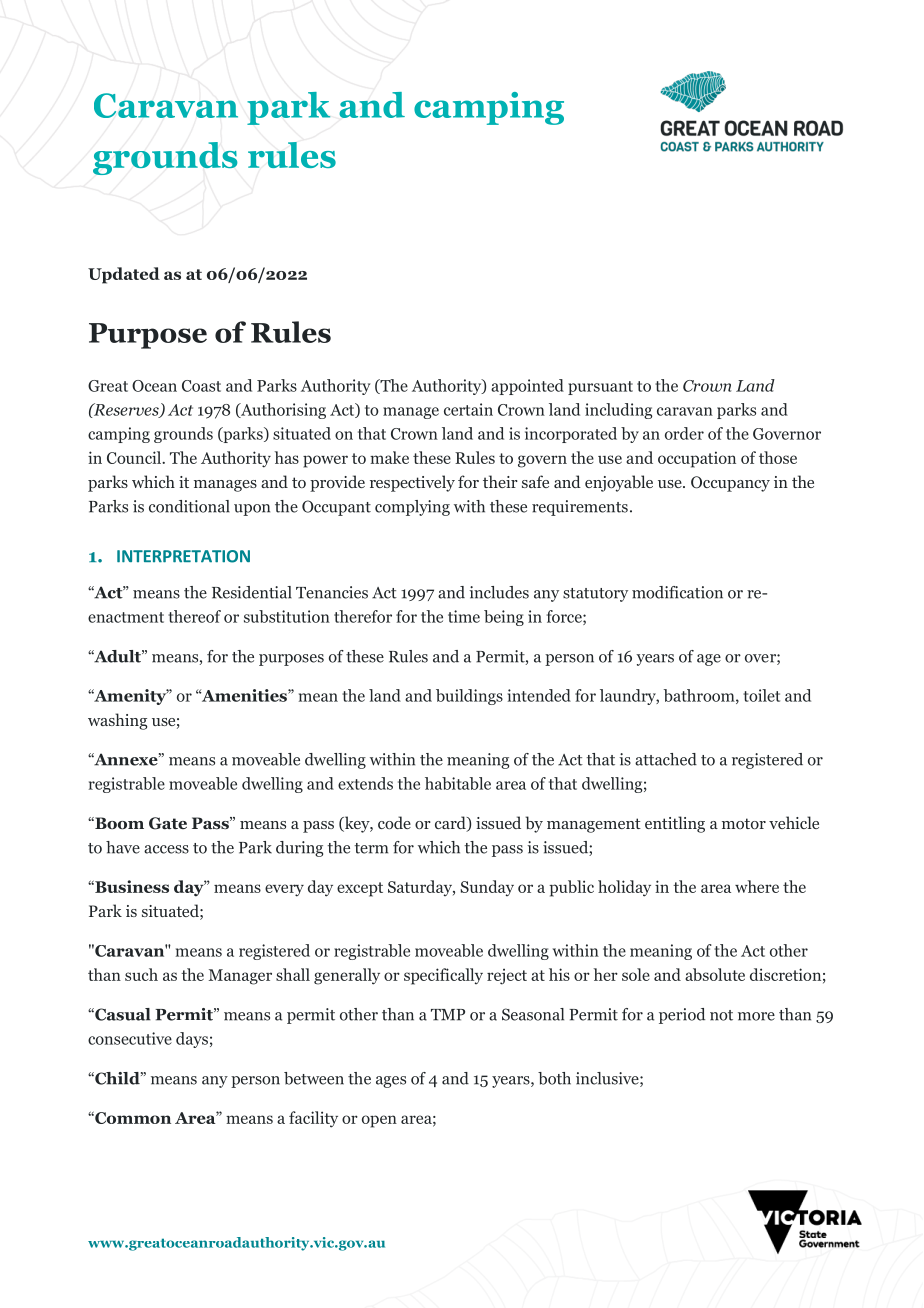 Image resolution: width=924 pixels, height=1308 pixels. I want to click on motor, so click(744, 823).
